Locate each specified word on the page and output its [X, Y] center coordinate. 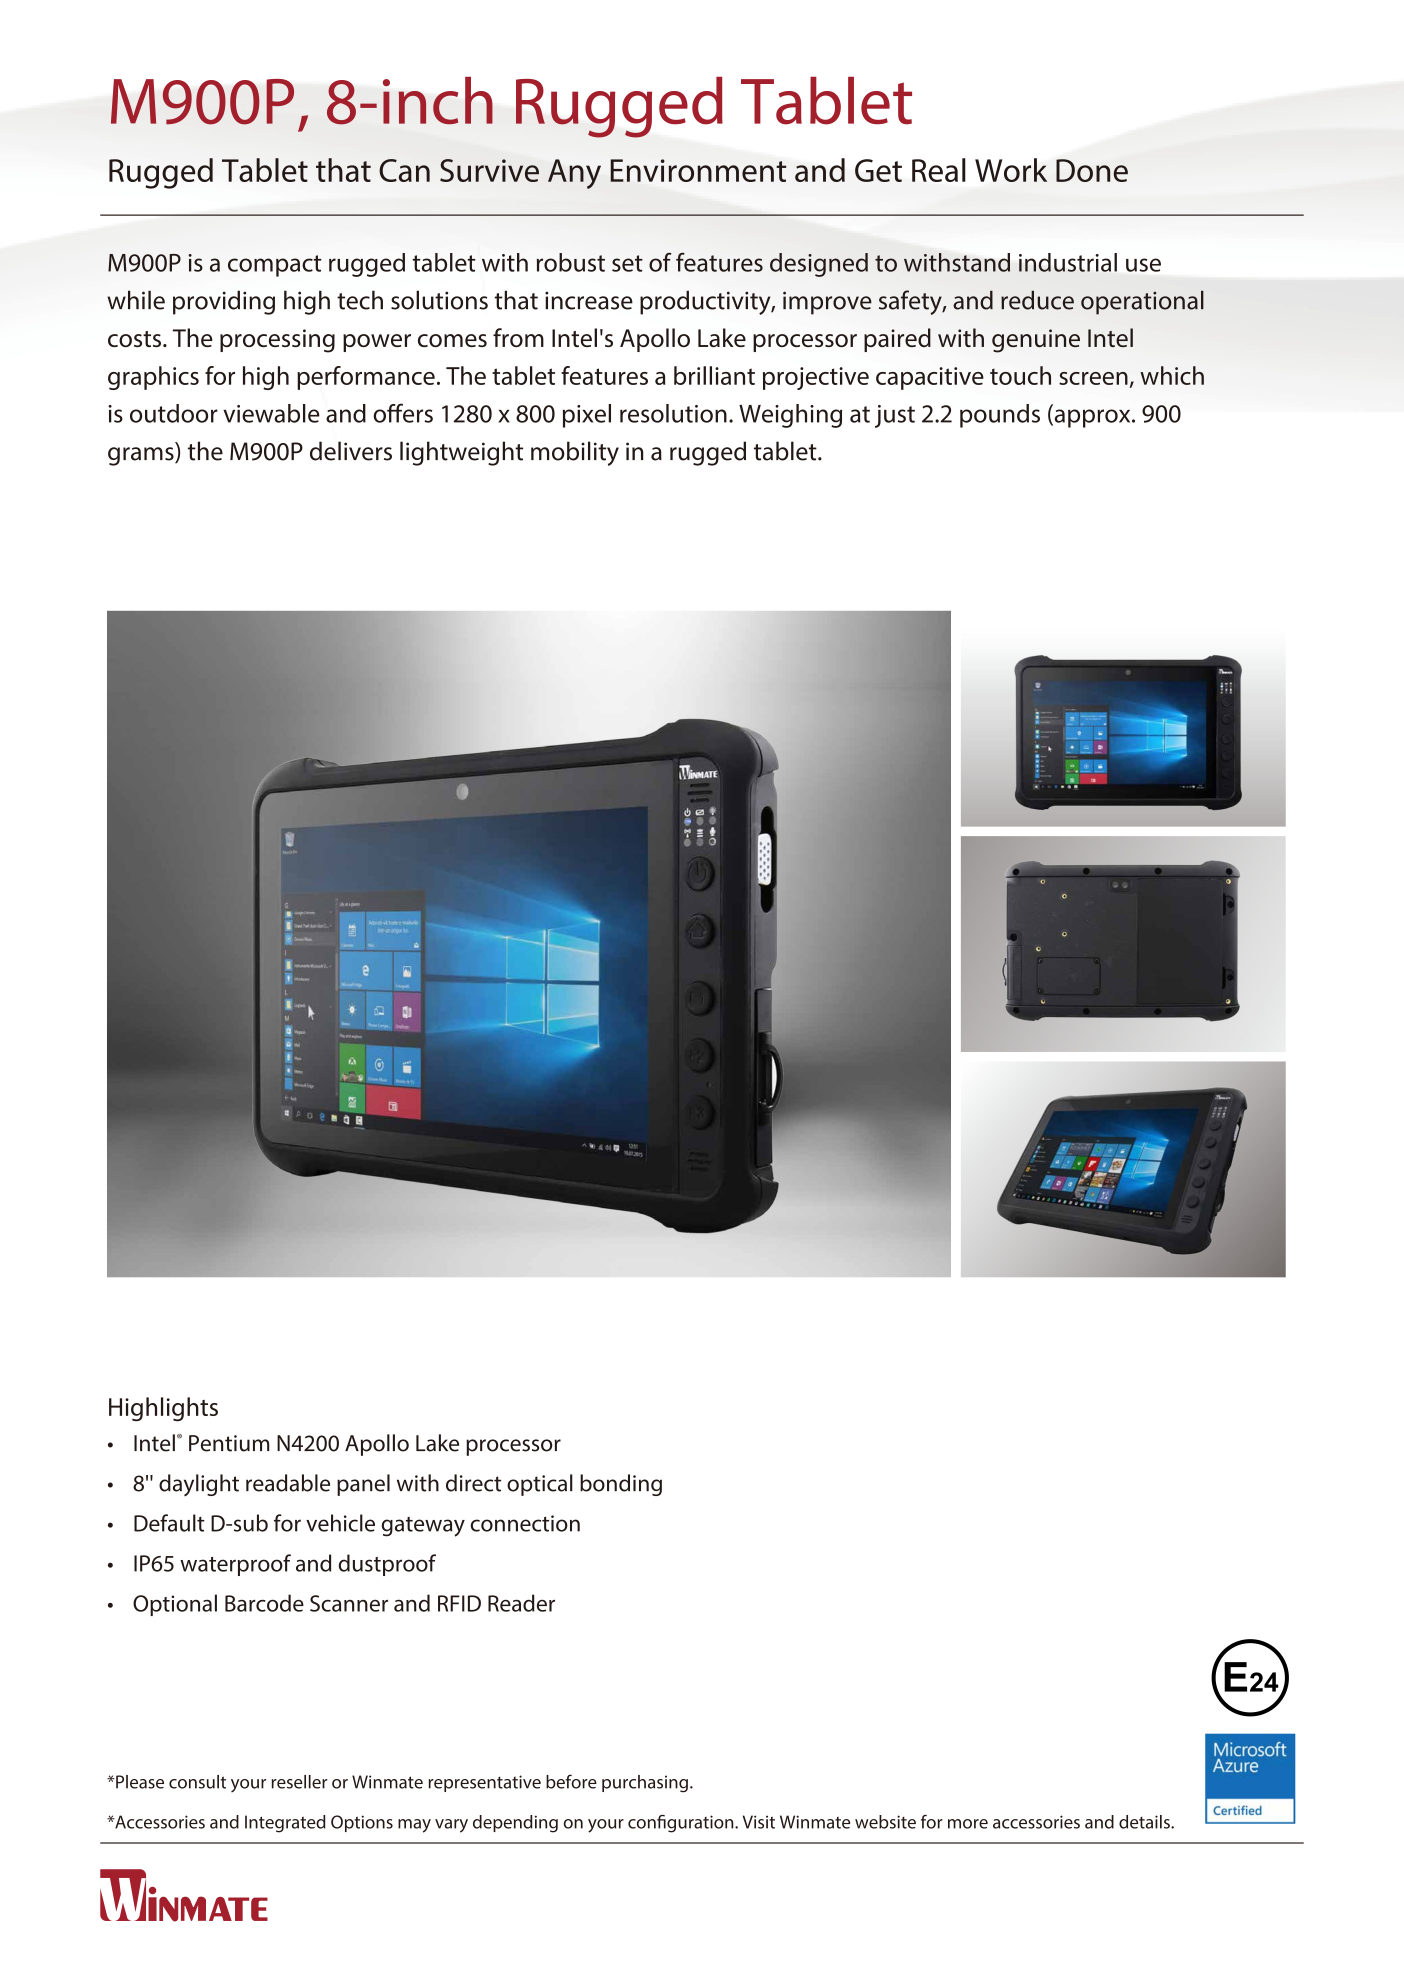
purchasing [645, 1784]
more [968, 1824]
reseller [299, 1782]
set [627, 263]
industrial [1068, 262]
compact [275, 266]
